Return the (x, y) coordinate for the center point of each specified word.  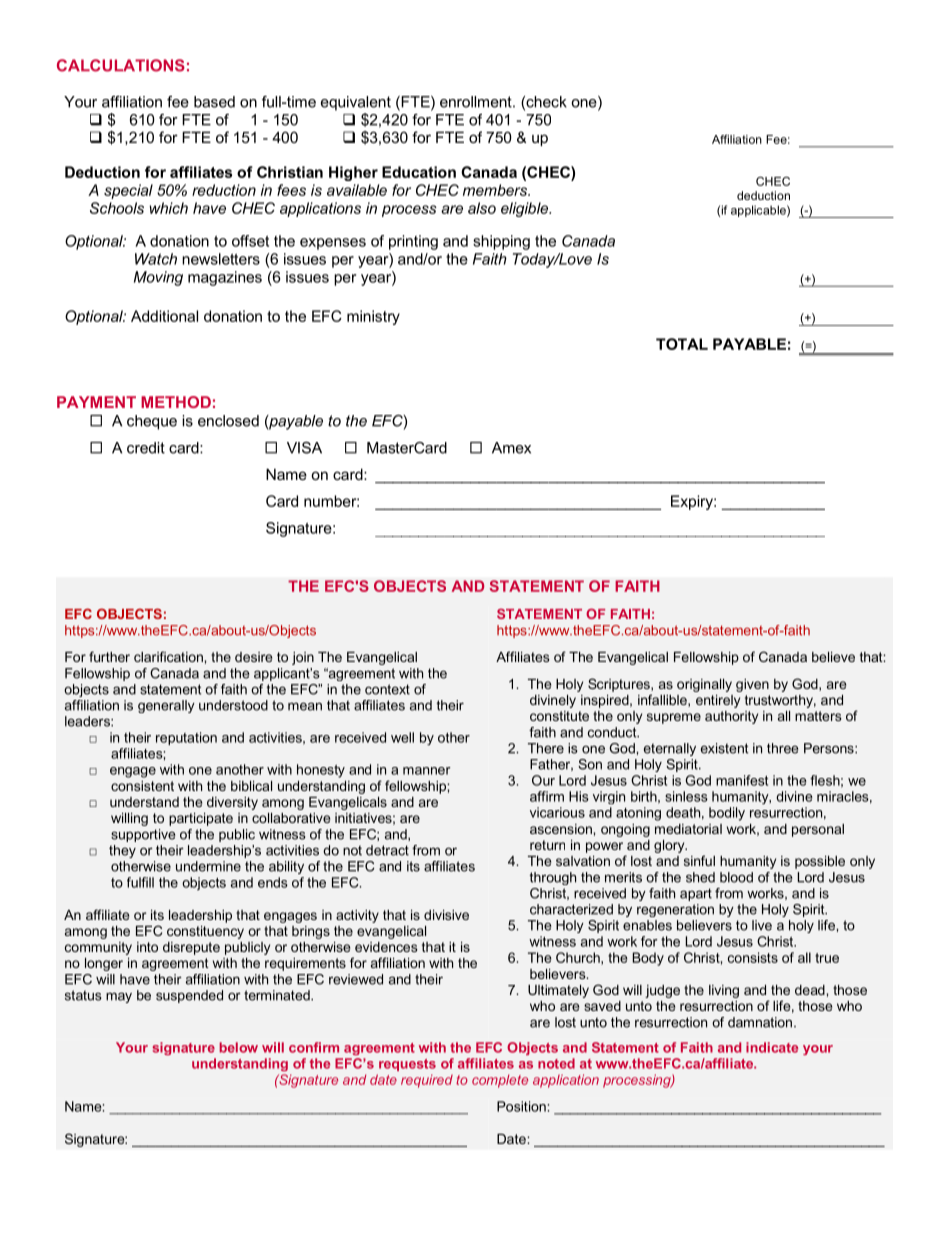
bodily (727, 814)
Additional (164, 316)
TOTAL (682, 344)
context (387, 689)
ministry (373, 317)
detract (387, 850)
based (214, 102)
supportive (143, 835)
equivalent (356, 103)
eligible (526, 209)
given (752, 685)
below (238, 1047)
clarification (169, 656)
